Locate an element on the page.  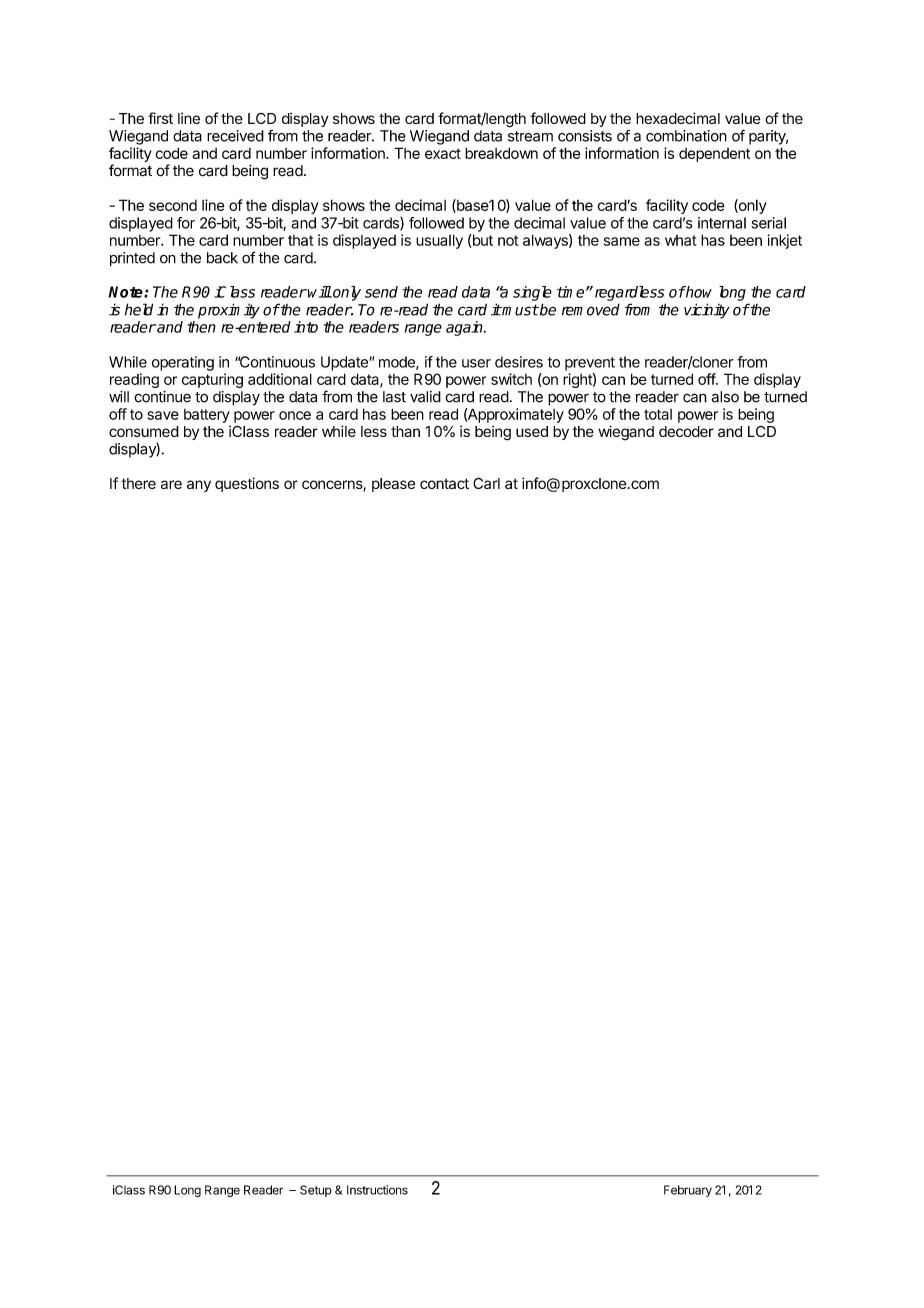
exact is located at coordinates (443, 154).
